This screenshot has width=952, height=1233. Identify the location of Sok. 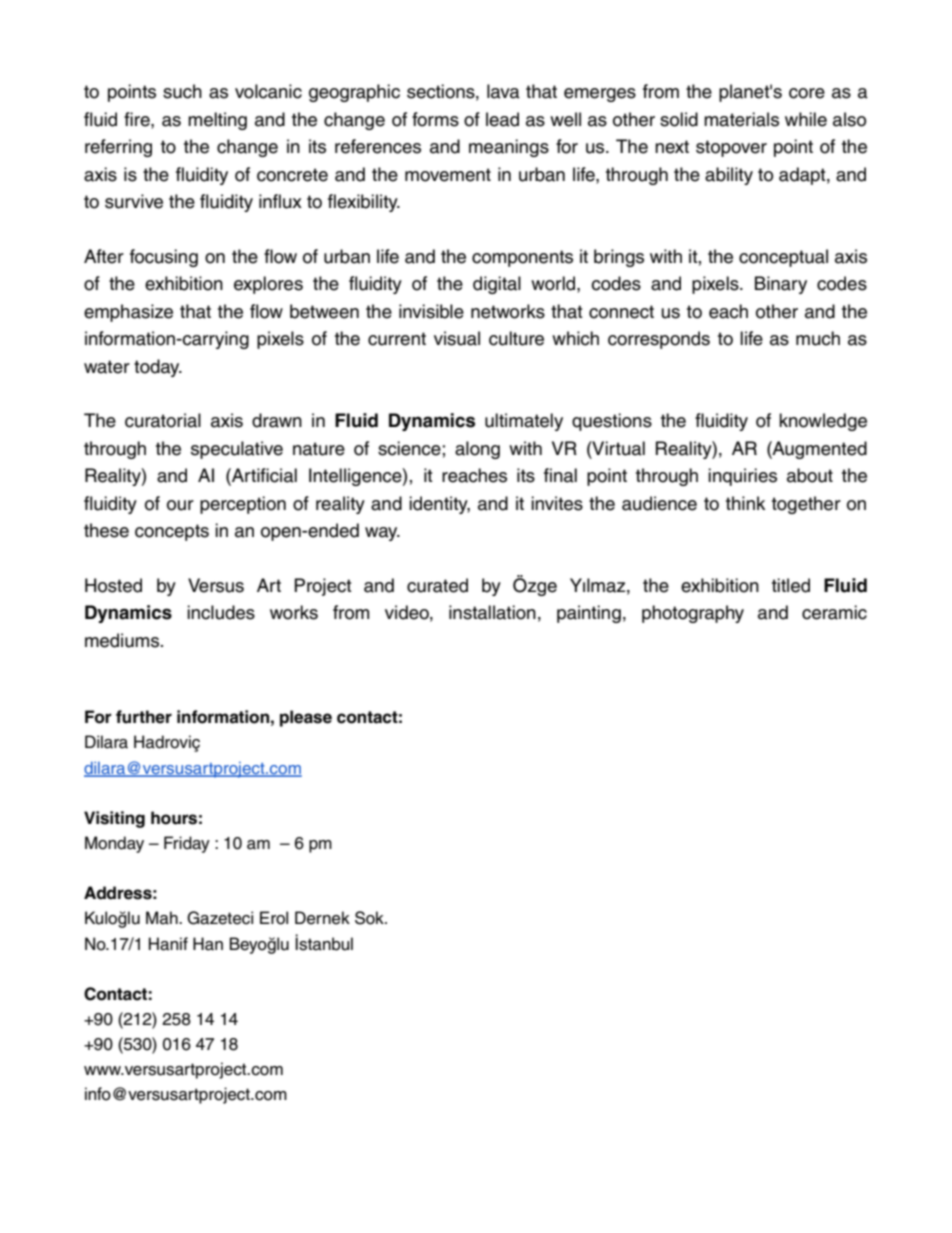
(370, 918).
